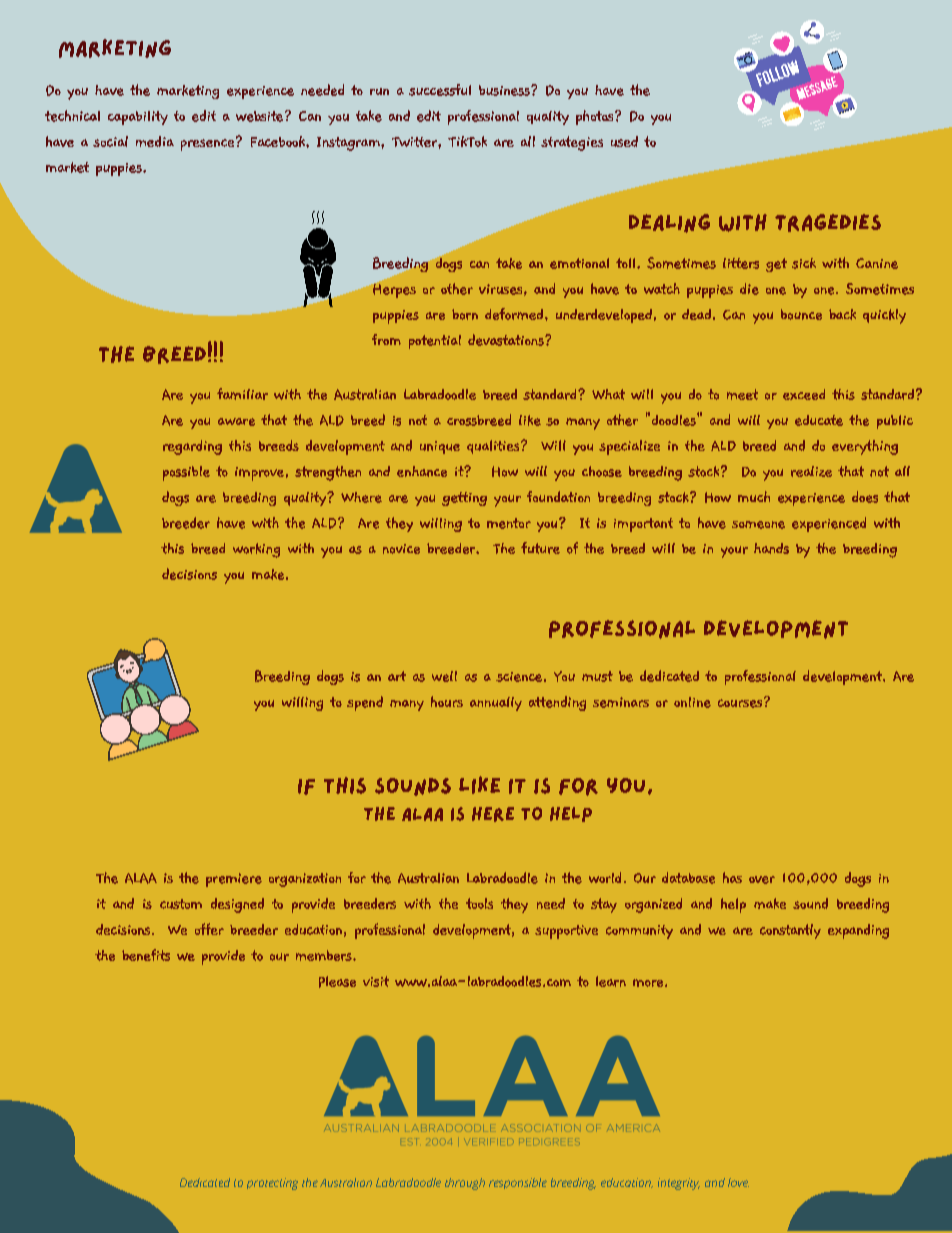 The height and width of the screenshot is (1233, 952). I want to click on media, so click(155, 141).
